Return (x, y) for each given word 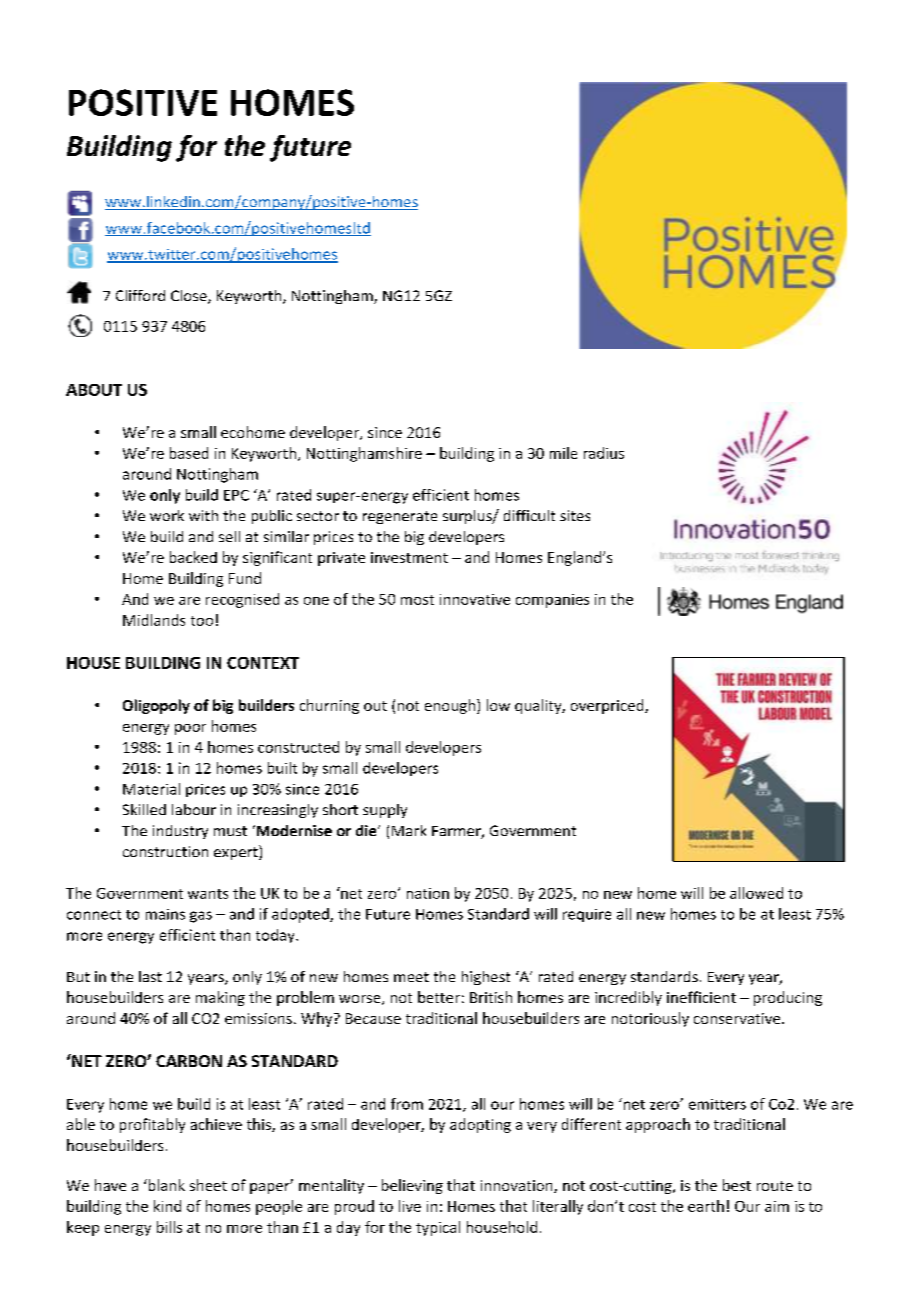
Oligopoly (156, 706)
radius (604, 453)
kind (167, 1206)
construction (165, 851)
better (439, 997)
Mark (409, 830)
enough (451, 706)
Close (190, 297)
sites (575, 515)
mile (563, 453)
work (167, 515)
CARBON (189, 1061)
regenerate (400, 517)
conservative (738, 1018)
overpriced (608, 706)
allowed (756, 893)
